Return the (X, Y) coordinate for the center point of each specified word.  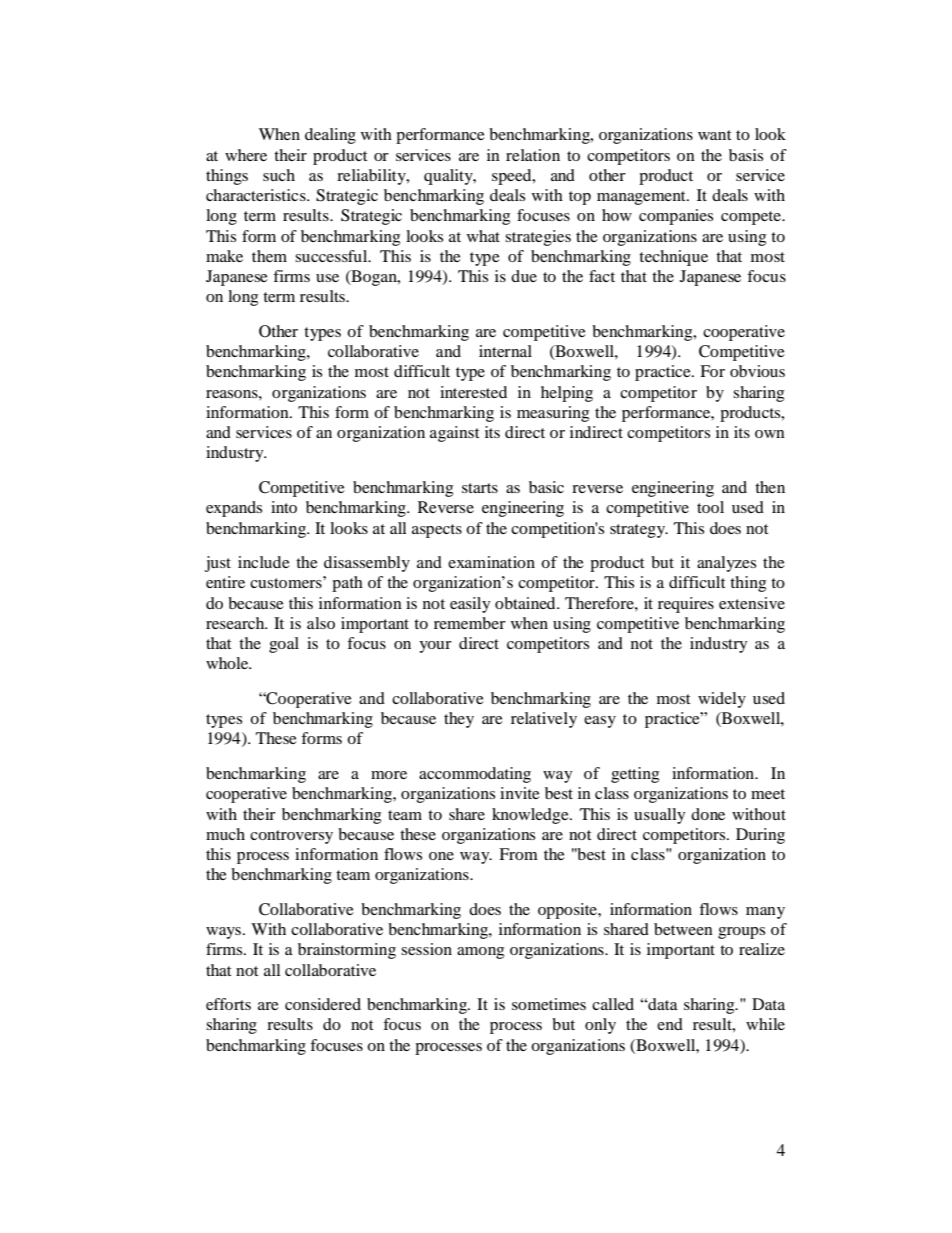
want (714, 135)
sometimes (549, 1004)
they (459, 720)
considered (323, 1004)
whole (228, 663)
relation (533, 155)
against (454, 434)
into (284, 507)
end (670, 1024)
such (279, 175)
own (770, 434)
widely (722, 700)
